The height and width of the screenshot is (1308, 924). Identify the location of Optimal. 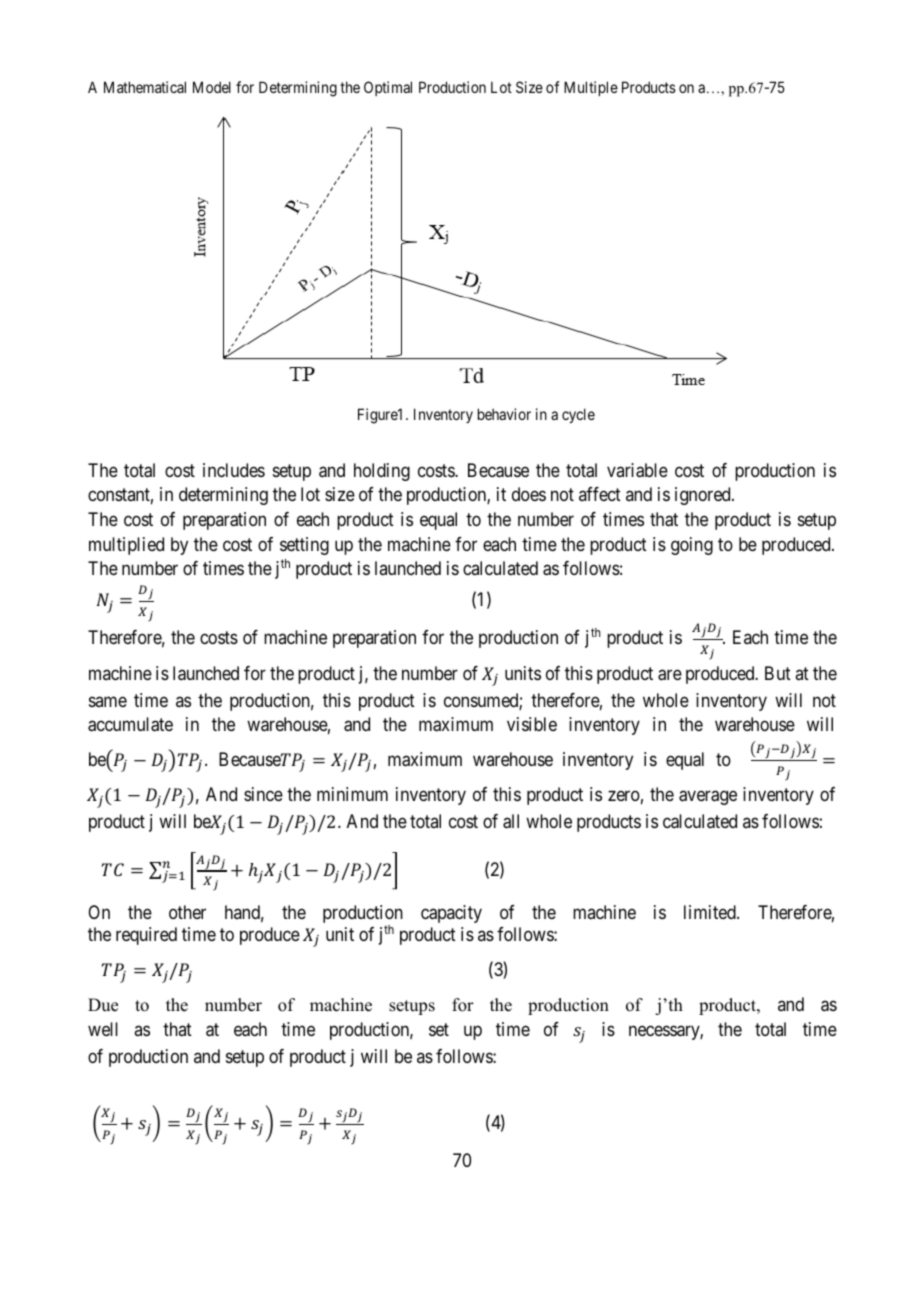
(388, 88).
